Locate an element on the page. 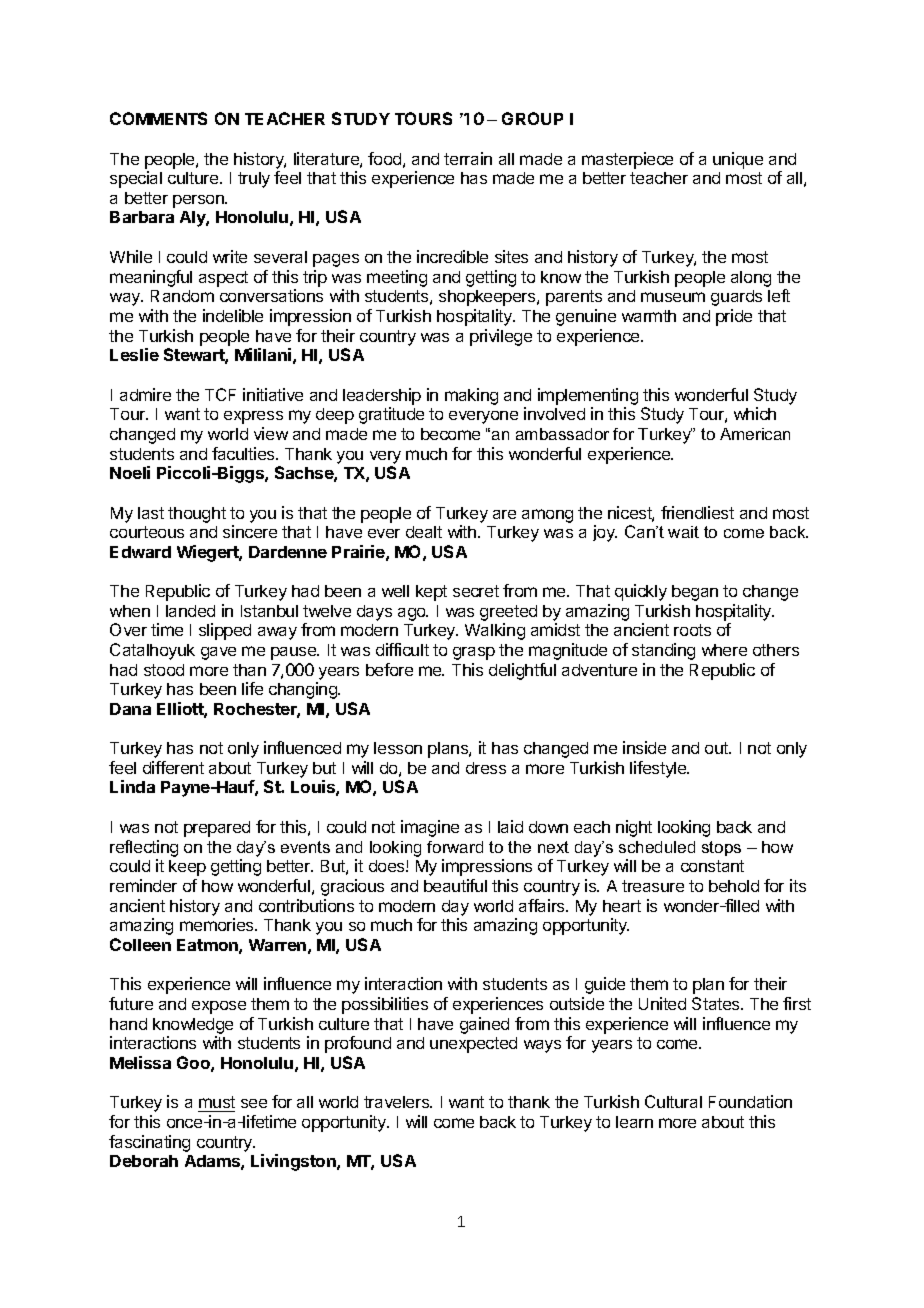  faculties is located at coordinates (244, 453).
